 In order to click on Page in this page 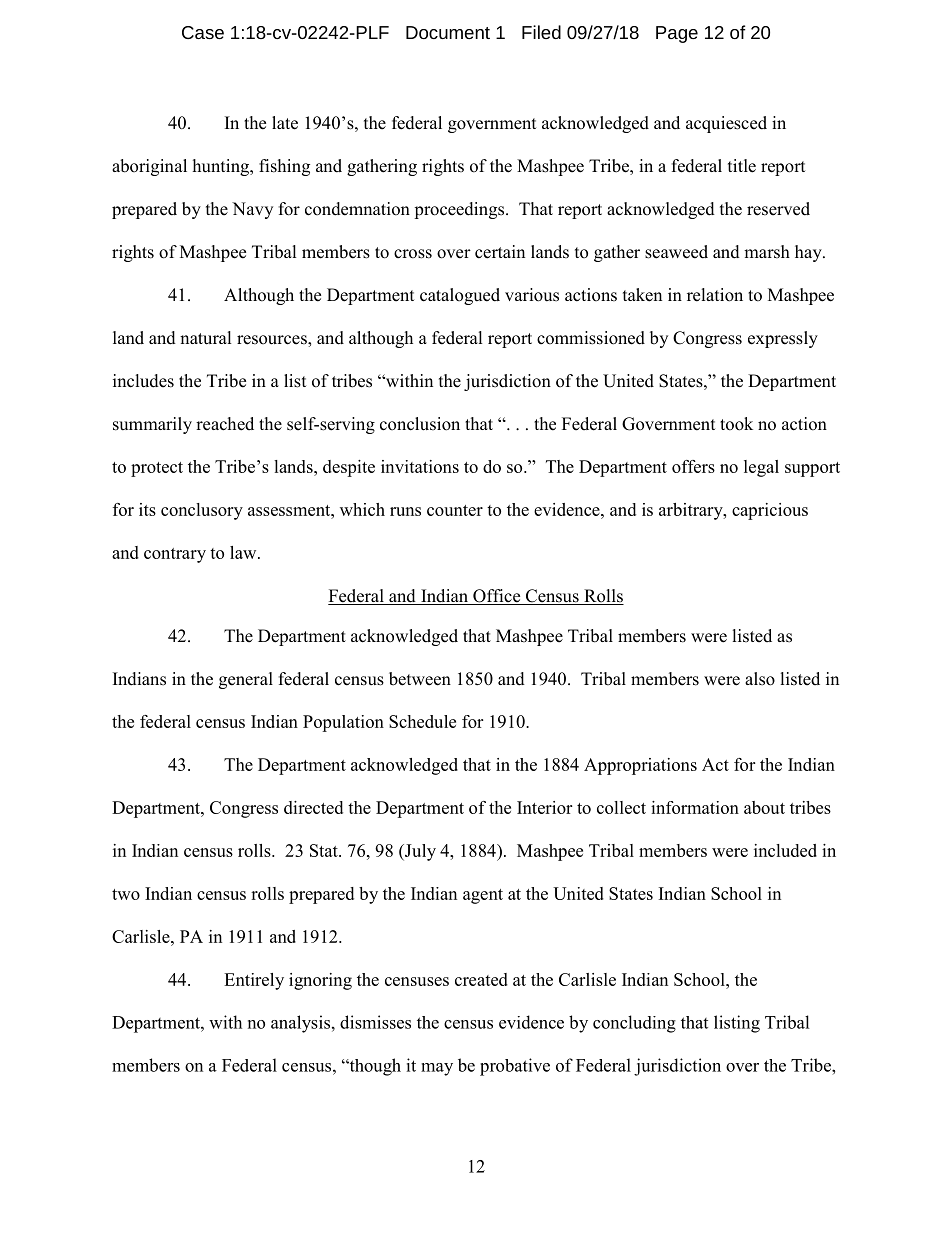, I will do `click(677, 34)`.
